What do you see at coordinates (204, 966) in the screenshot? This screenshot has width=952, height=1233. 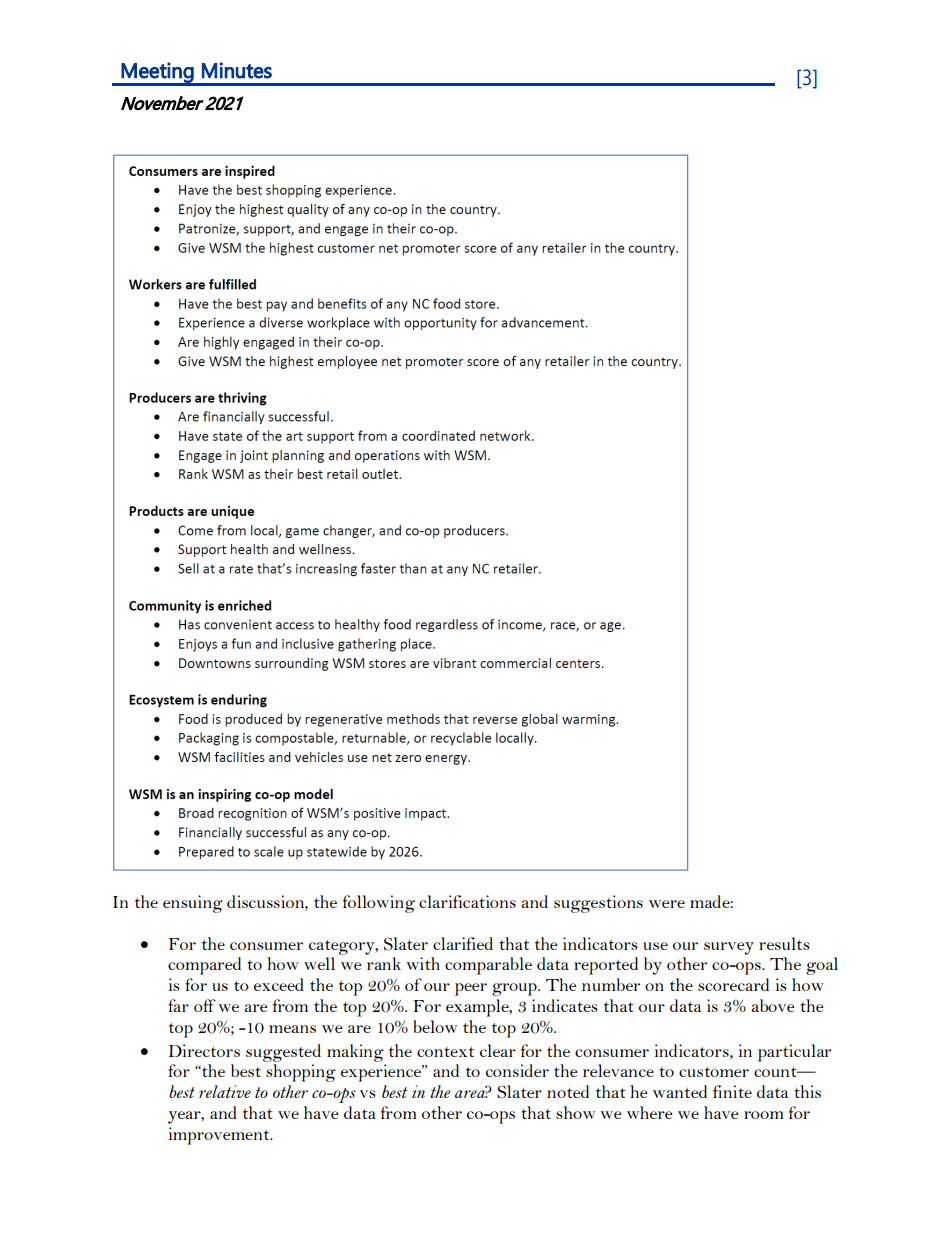 I see `compared` at bounding box center [204, 966].
